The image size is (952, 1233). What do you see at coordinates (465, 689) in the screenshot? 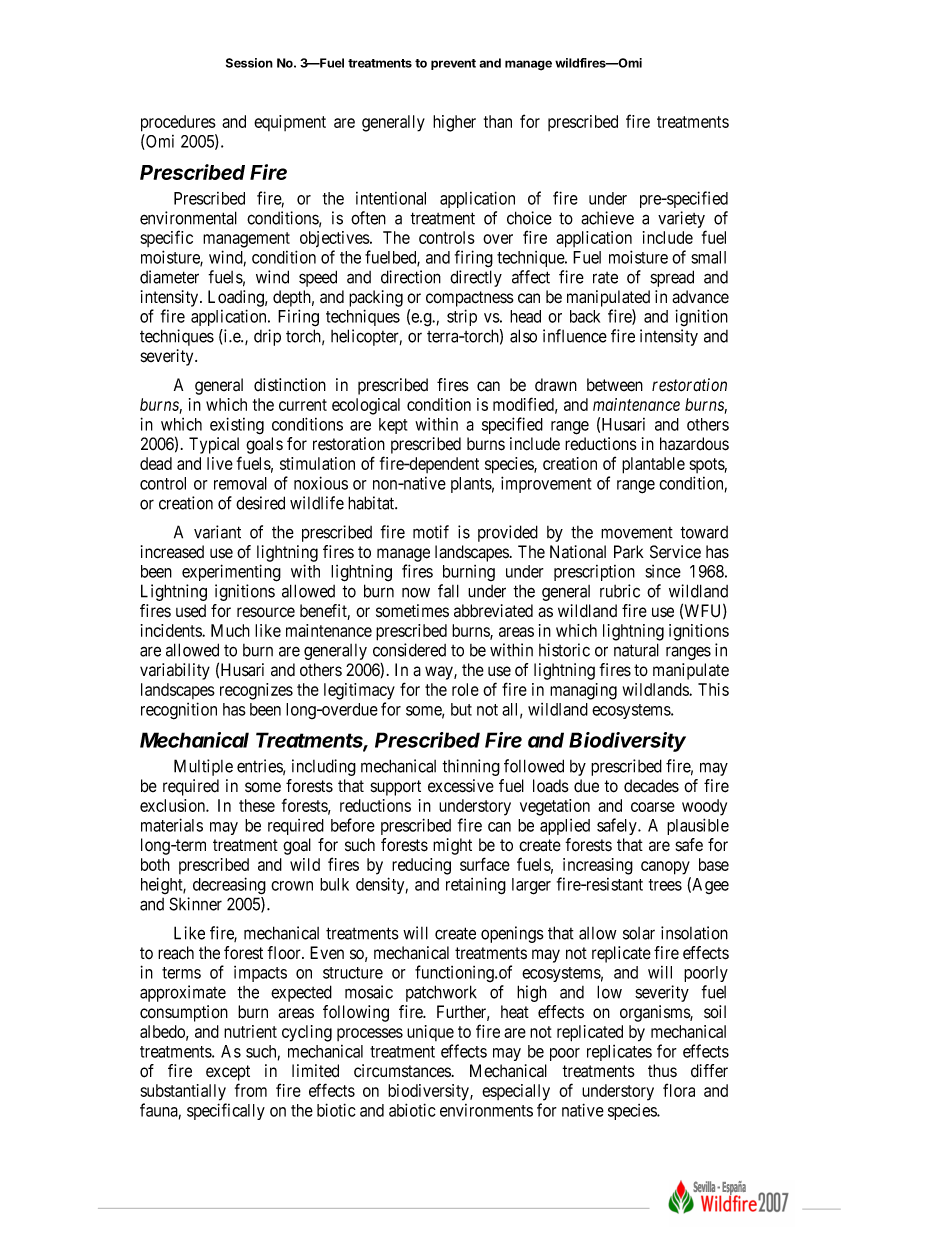
I see `role` at bounding box center [465, 689].
